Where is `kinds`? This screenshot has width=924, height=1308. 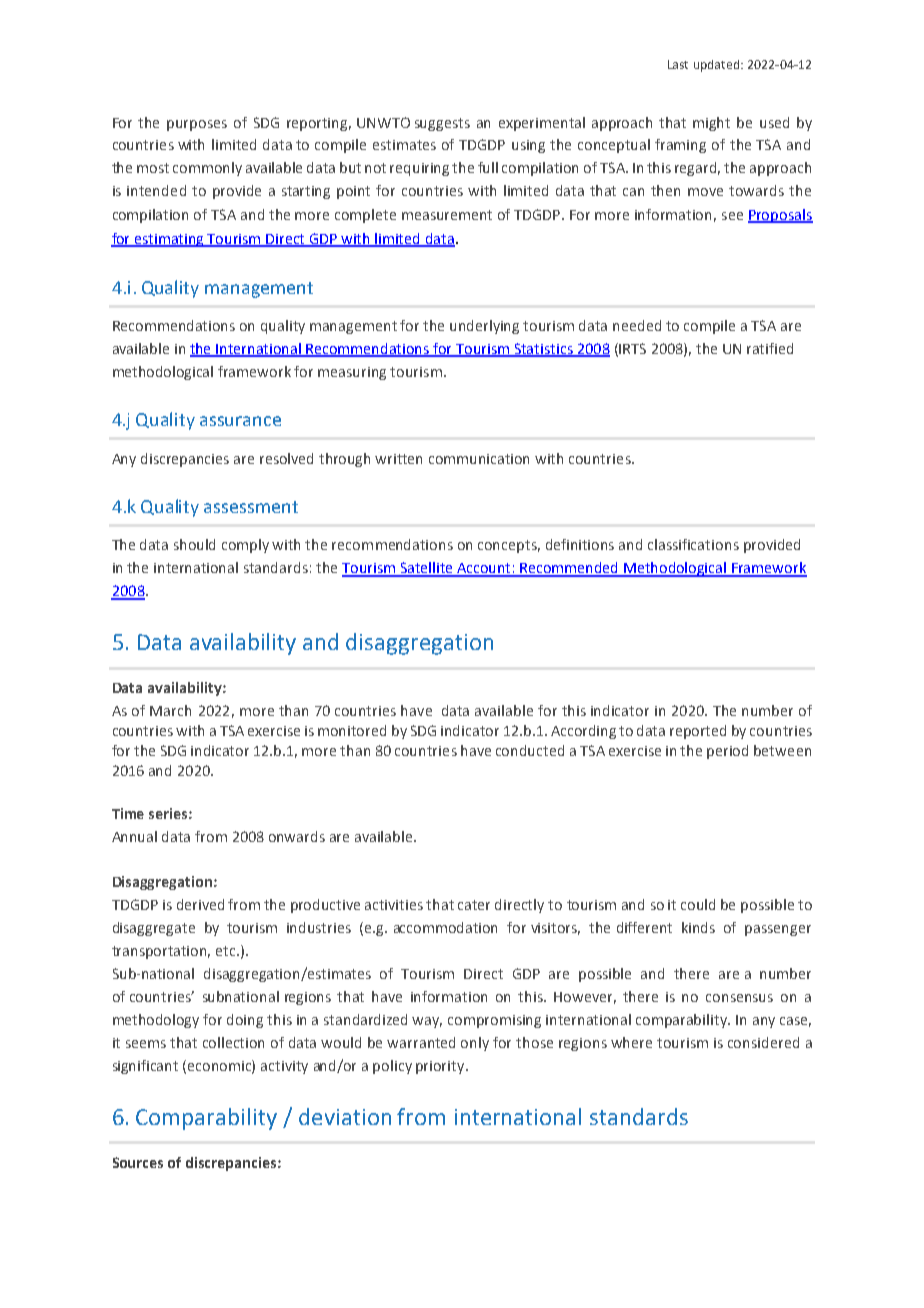 kinds is located at coordinates (698, 927).
